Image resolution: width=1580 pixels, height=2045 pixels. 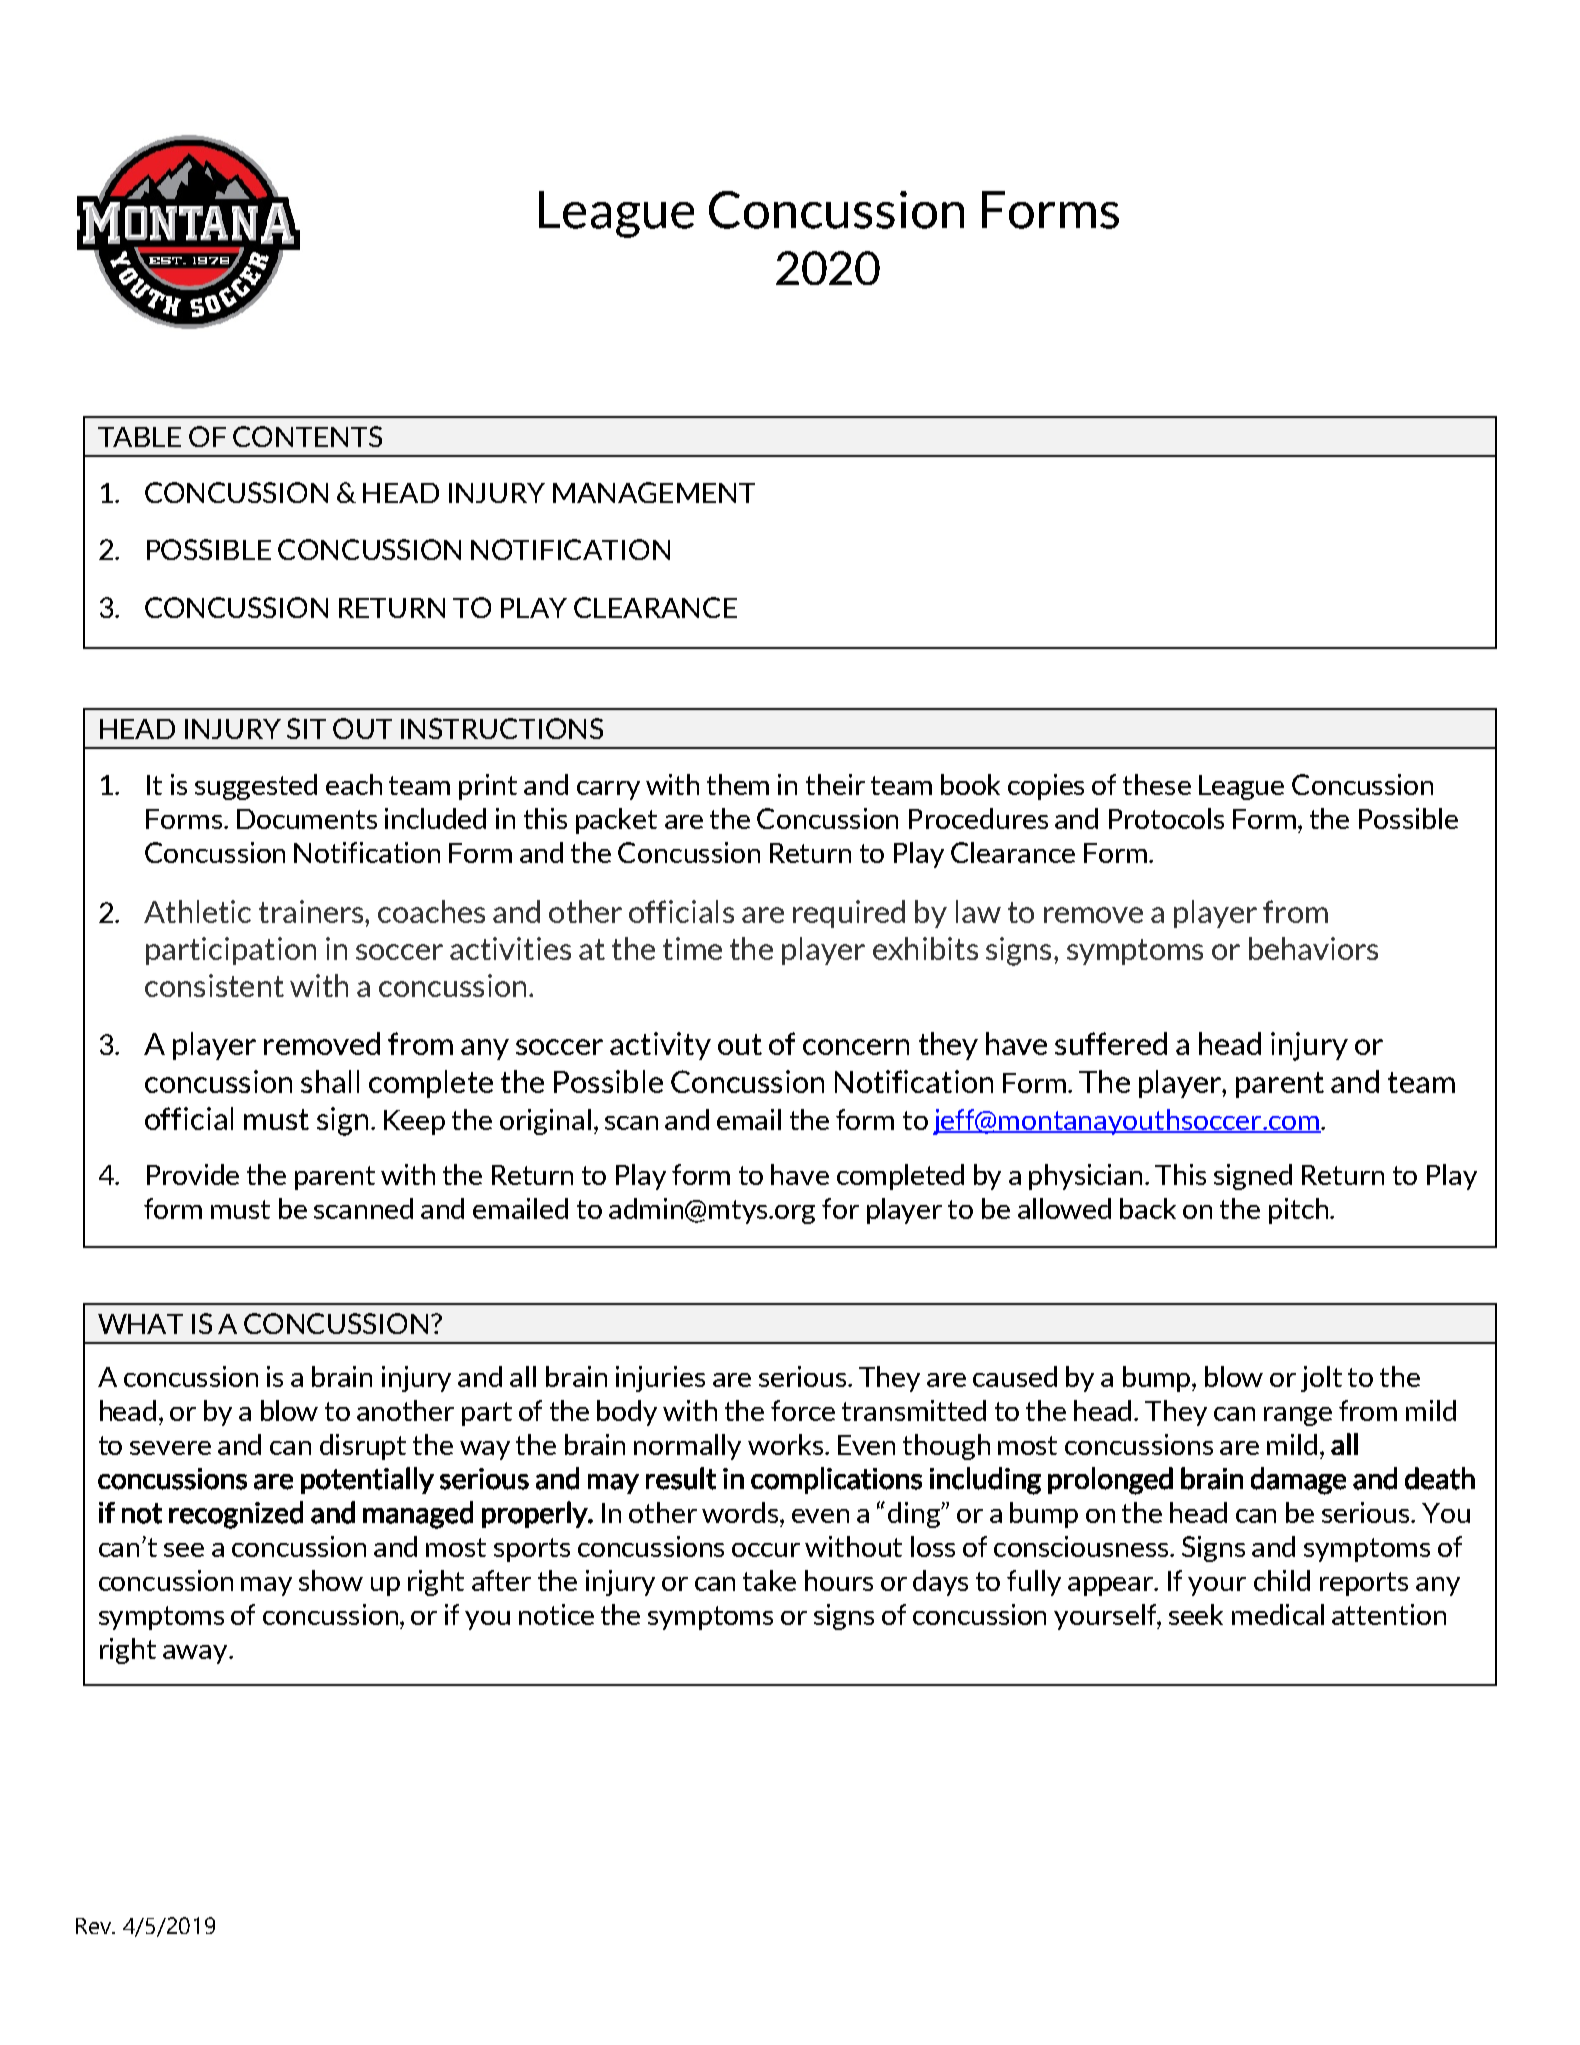 I want to click on time, so click(x=692, y=948).
